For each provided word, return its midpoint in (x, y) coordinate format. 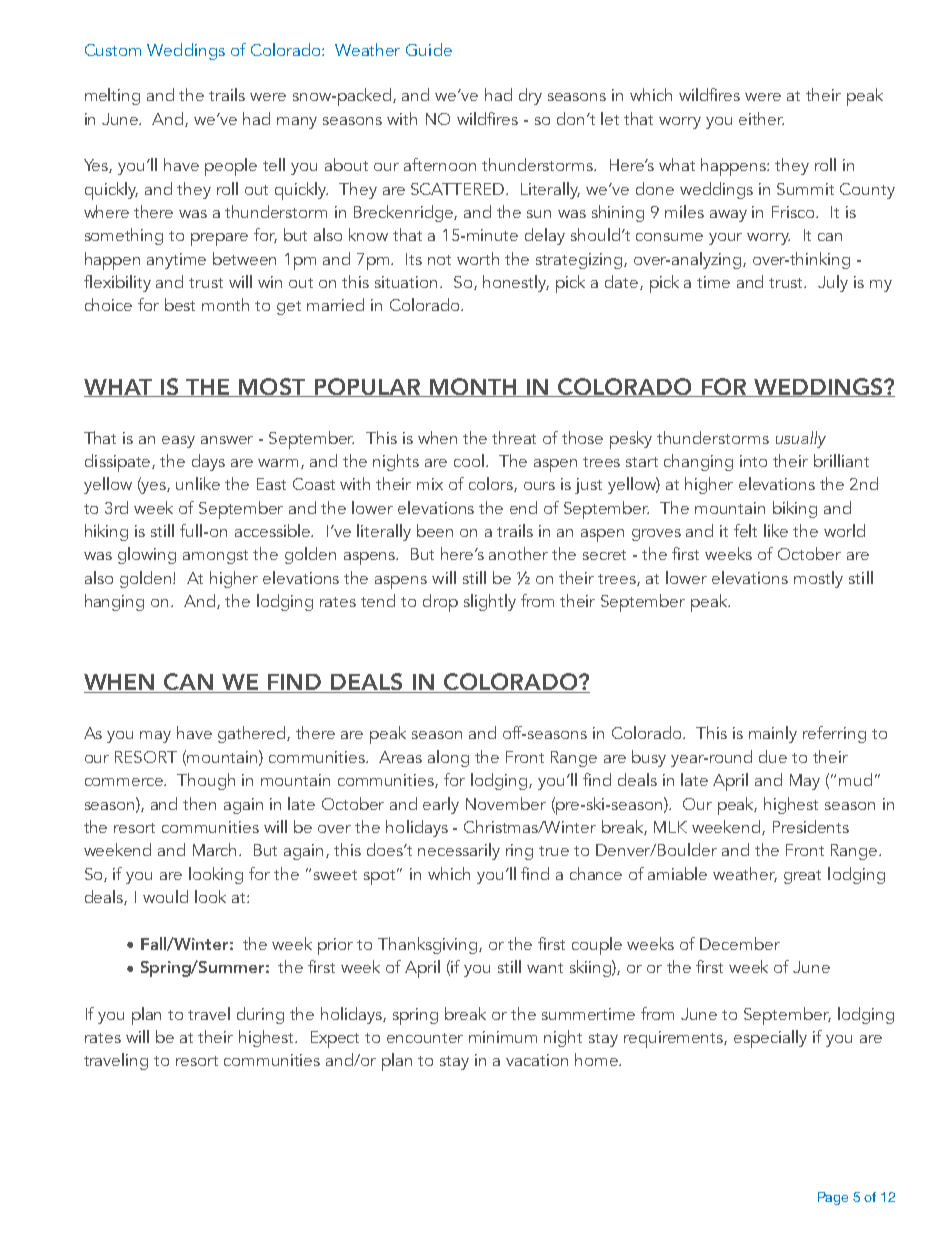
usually (801, 439)
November (506, 803)
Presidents (811, 826)
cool (470, 460)
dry (530, 96)
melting (112, 96)
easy (178, 442)
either (761, 118)
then (199, 803)
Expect (335, 1039)
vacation (537, 1060)
